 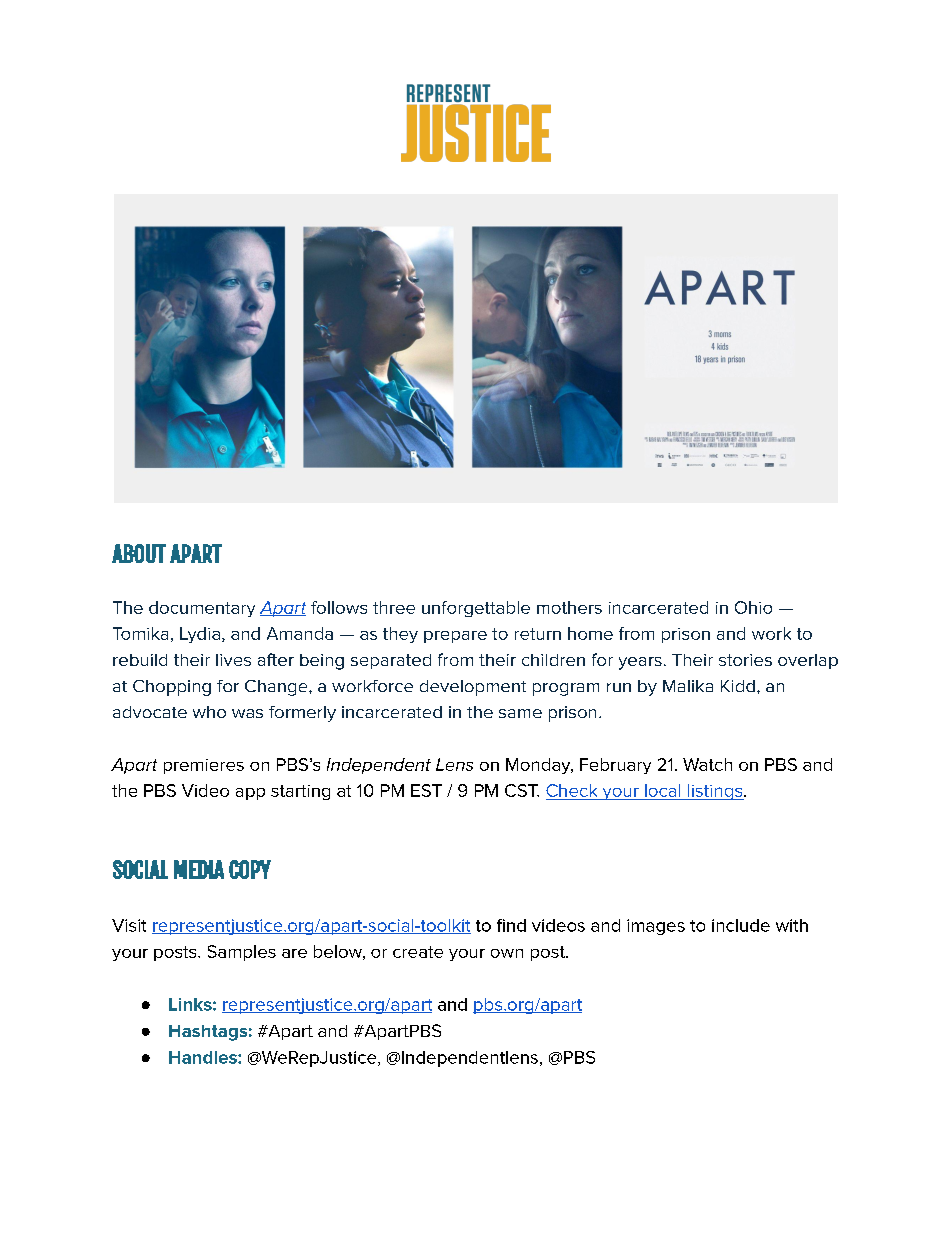 I want to click on ABOUT, so click(x=139, y=553).
